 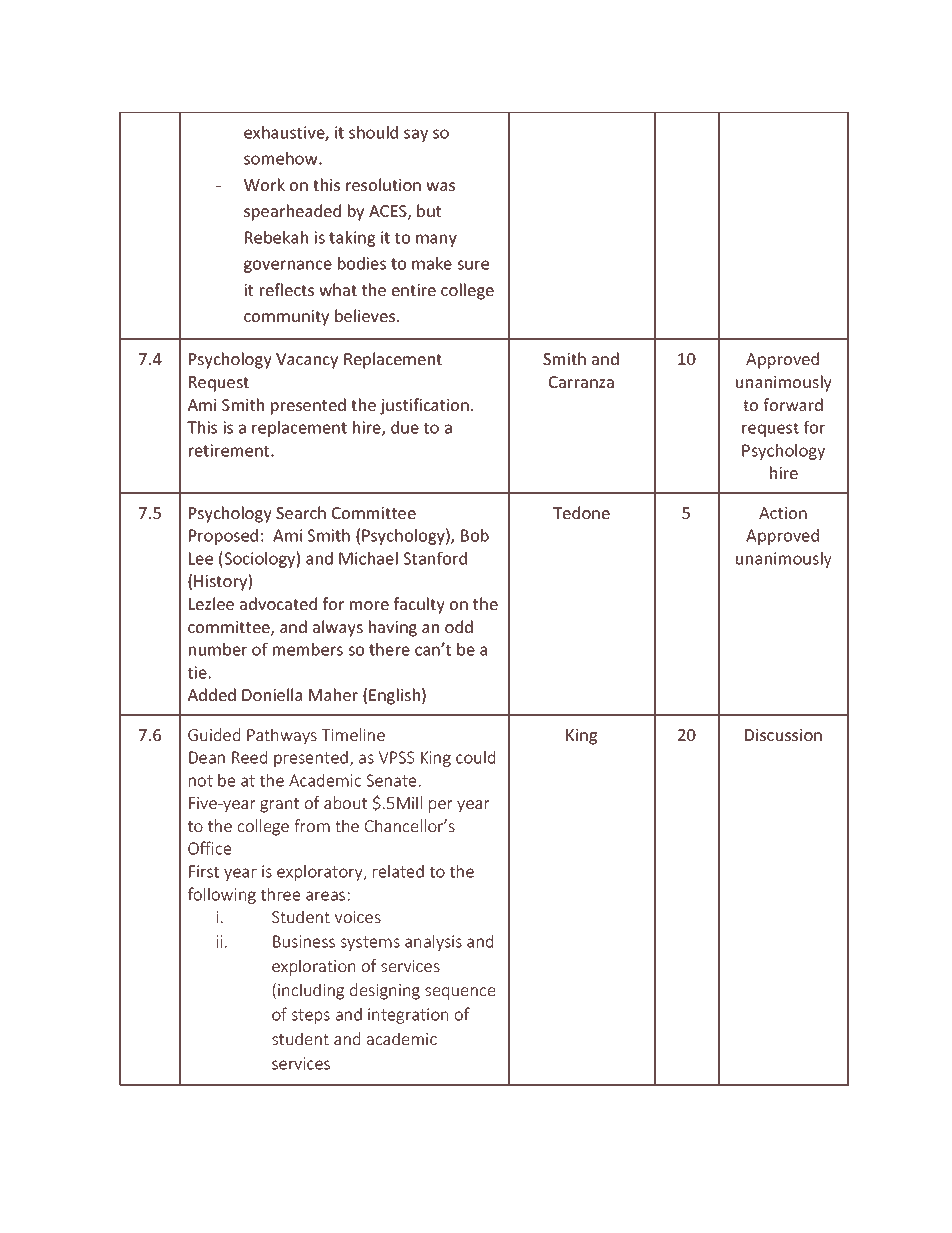 I want to click on advocated, so click(x=278, y=603).
